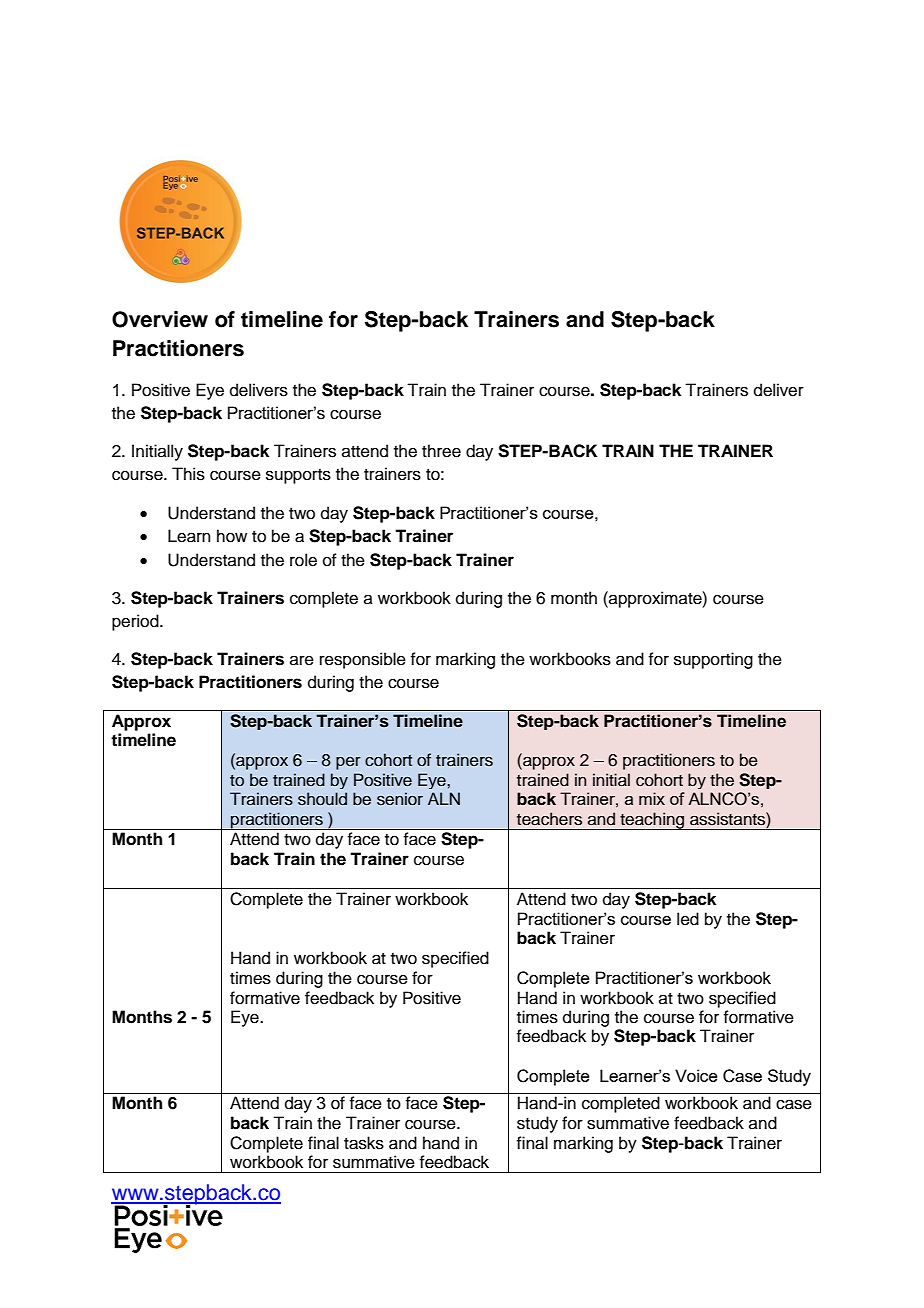  I want to click on supporting, so click(713, 660).
